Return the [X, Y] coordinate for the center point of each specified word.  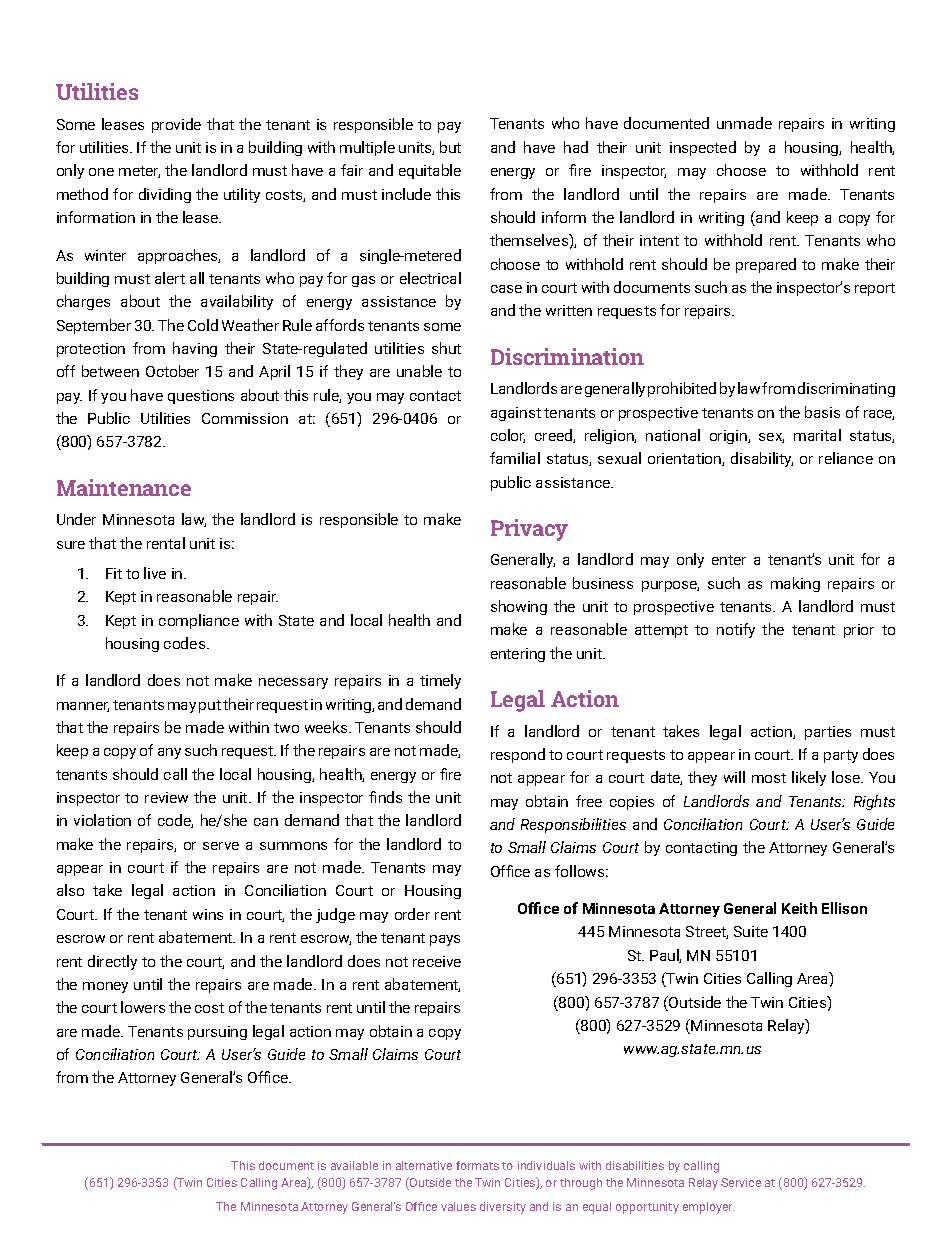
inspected [703, 148]
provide [176, 125]
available [354, 1165]
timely [440, 681]
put [210, 706]
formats [477, 1165]
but [450, 147]
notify [736, 630]
